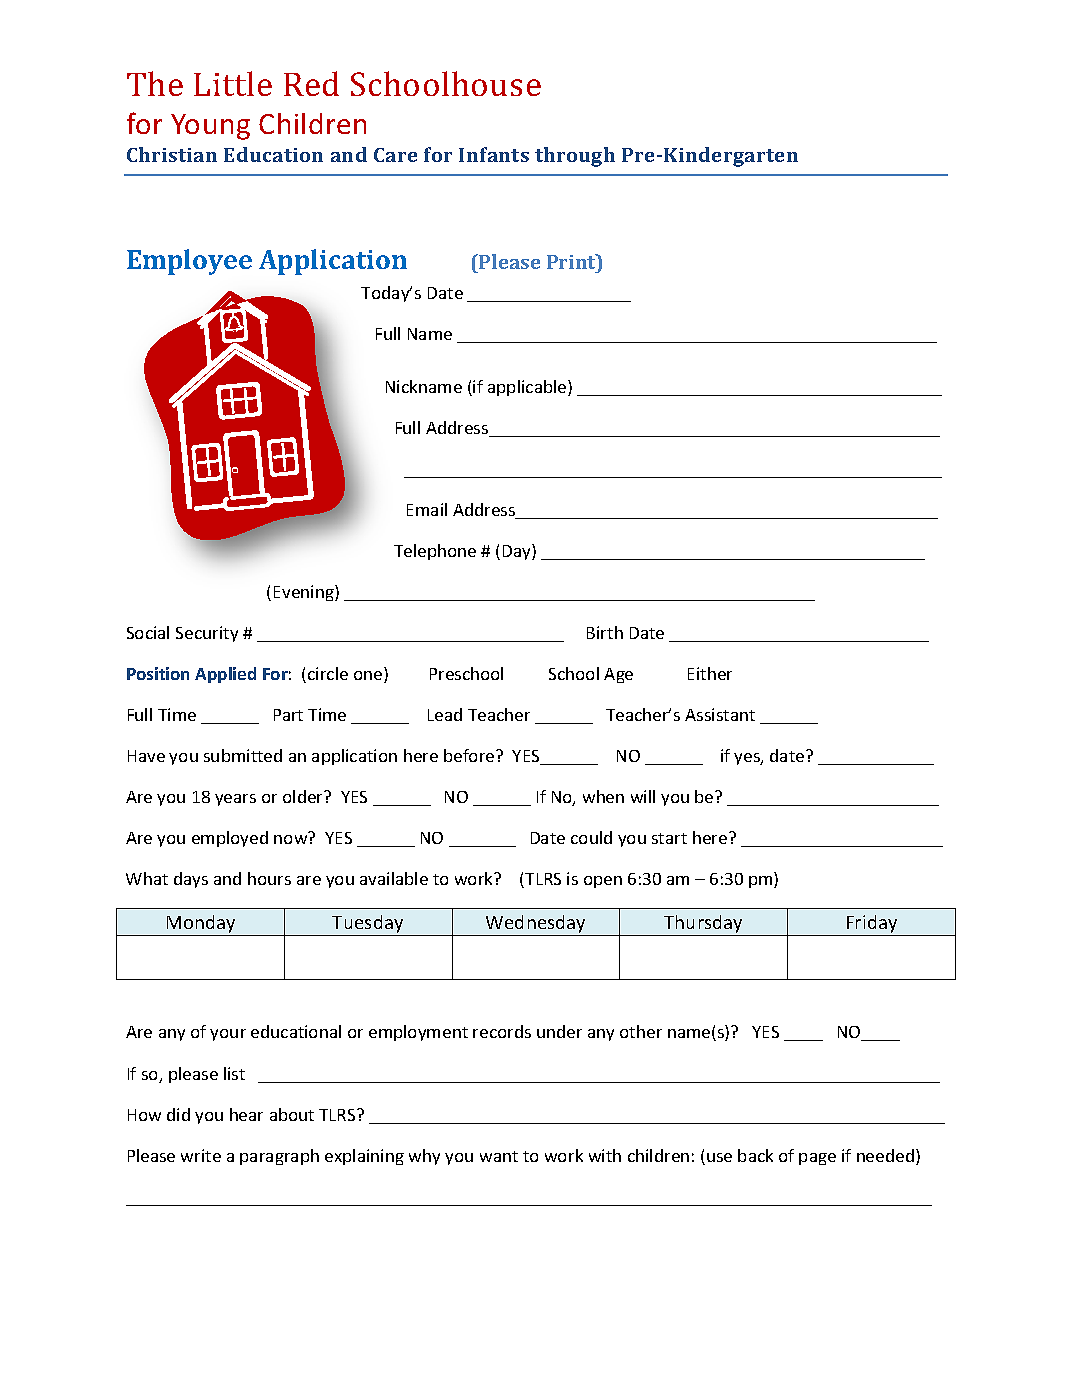  What do you see at coordinates (246, 1114) in the screenshot?
I see `hear` at bounding box center [246, 1114].
